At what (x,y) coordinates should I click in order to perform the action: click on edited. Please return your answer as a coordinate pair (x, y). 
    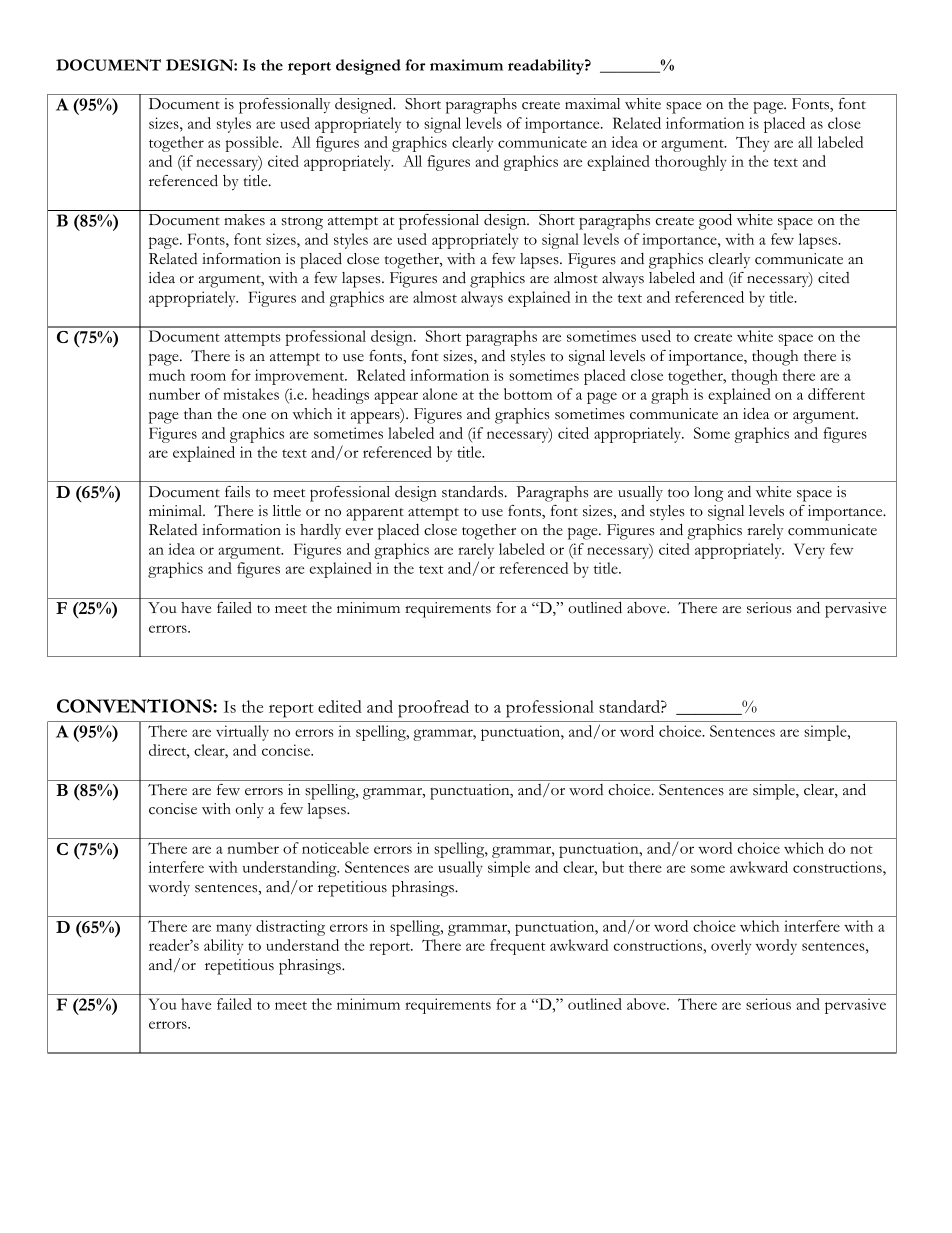
    Looking at the image, I should click on (340, 706).
